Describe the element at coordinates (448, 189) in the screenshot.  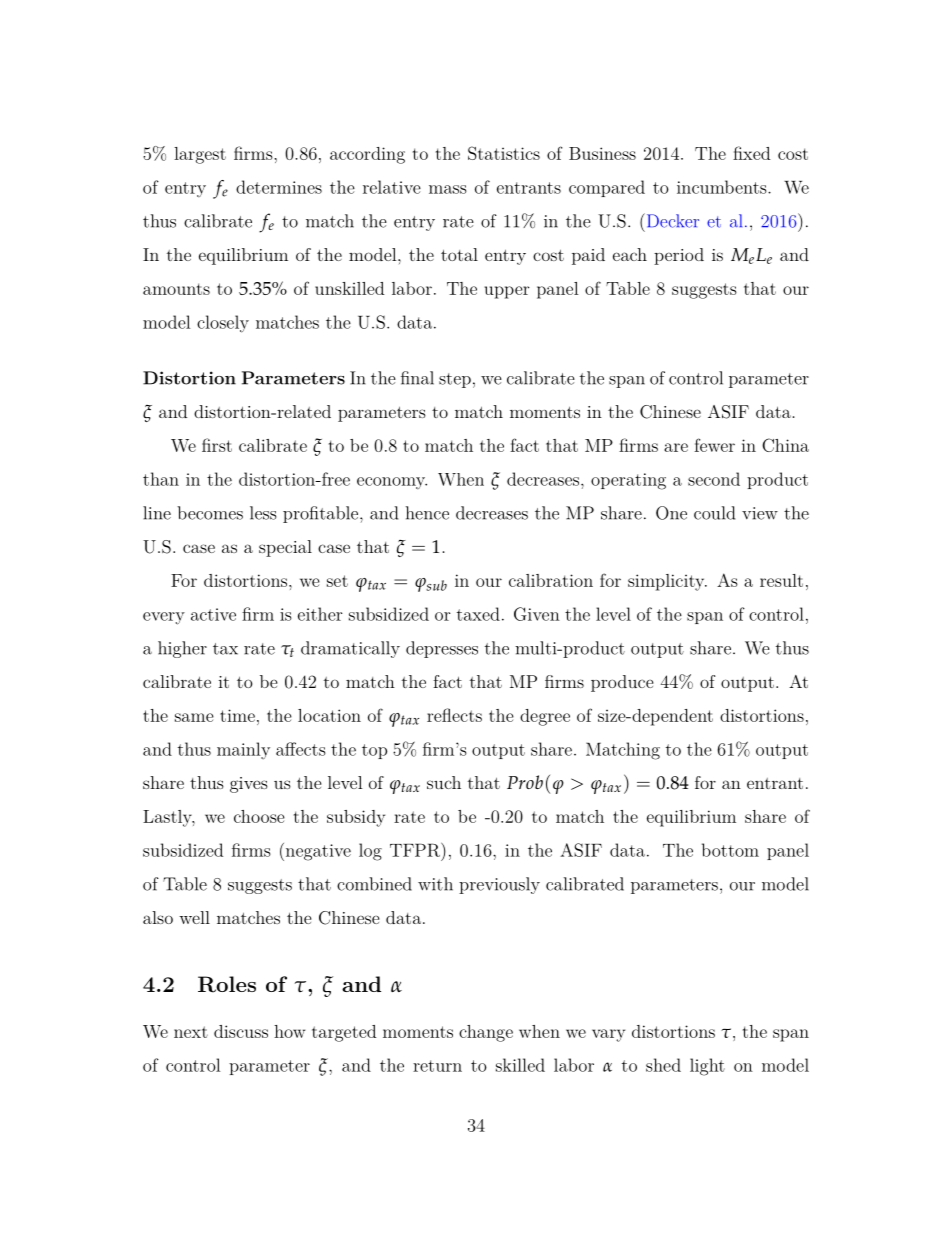
I see `mass` at that location.
